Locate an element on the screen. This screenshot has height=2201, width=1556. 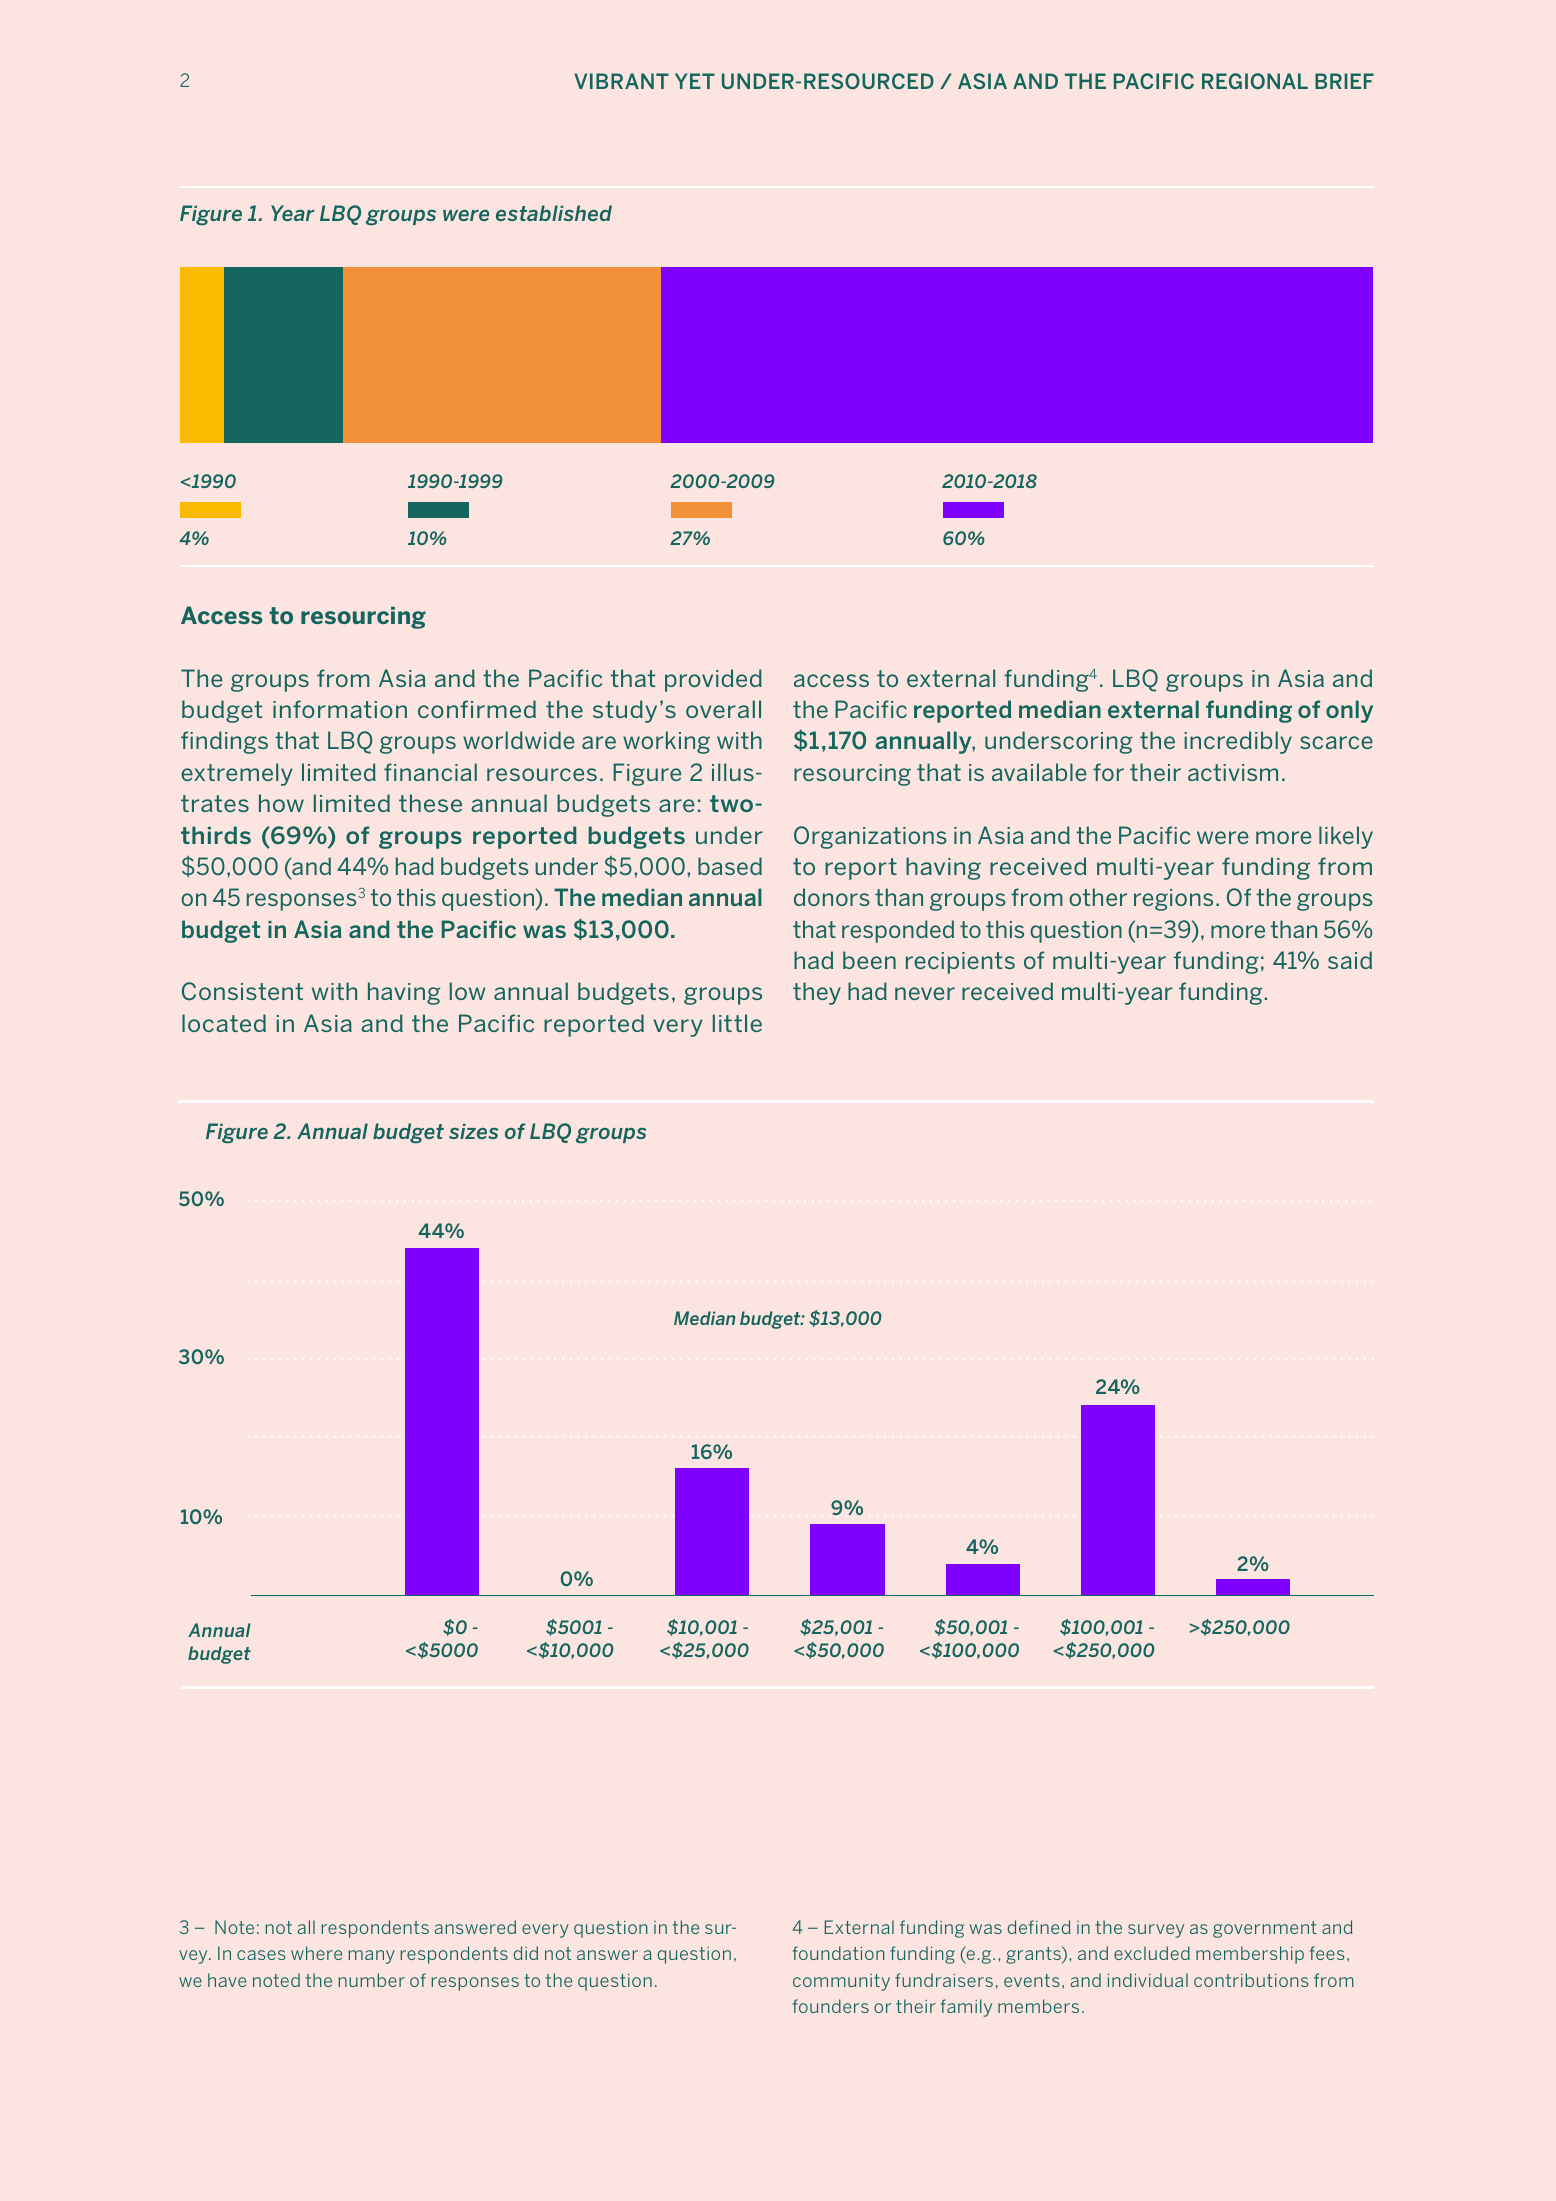
contributions is located at coordinates (1251, 1980).
